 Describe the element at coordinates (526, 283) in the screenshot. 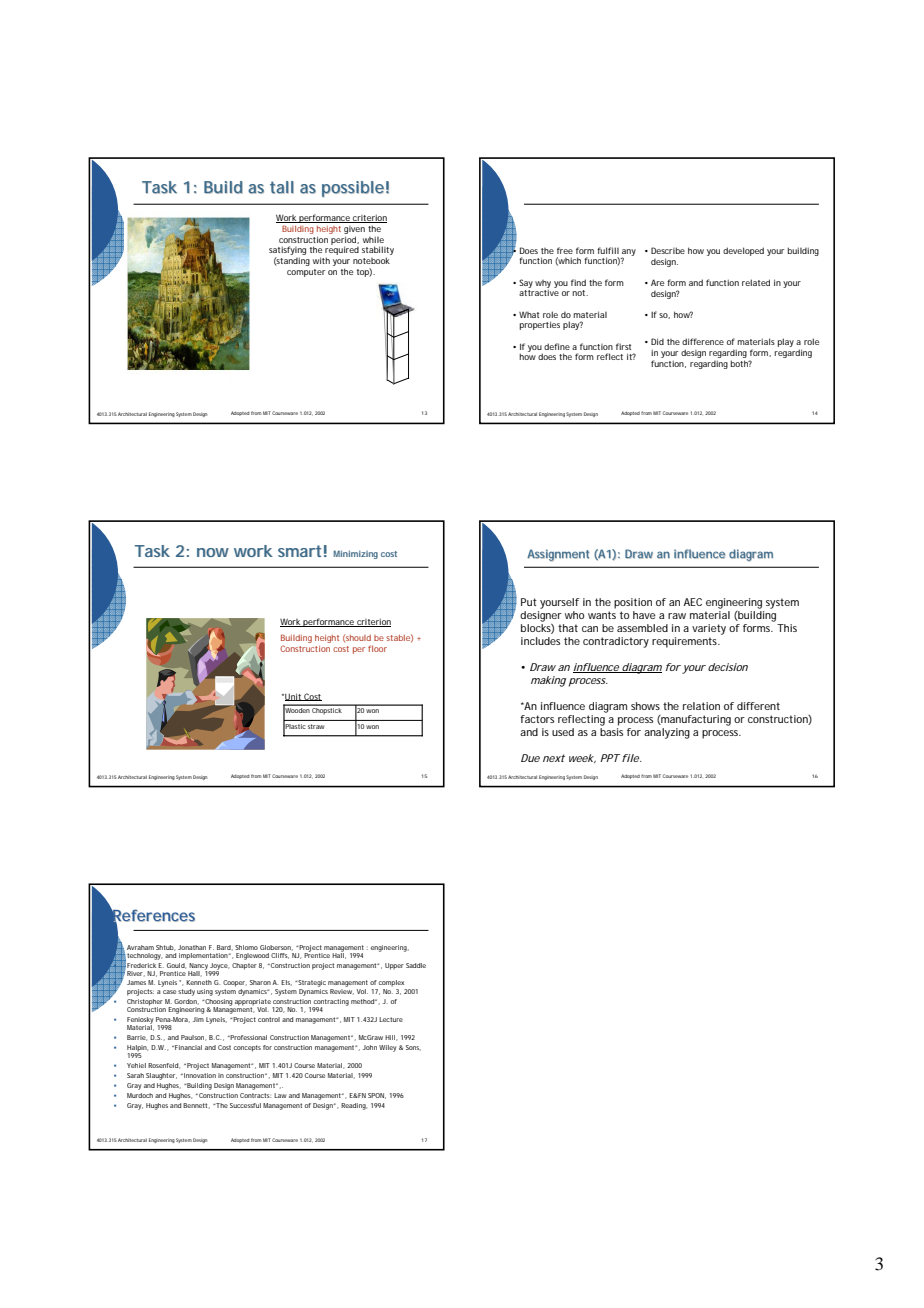

I see `Say` at that location.
